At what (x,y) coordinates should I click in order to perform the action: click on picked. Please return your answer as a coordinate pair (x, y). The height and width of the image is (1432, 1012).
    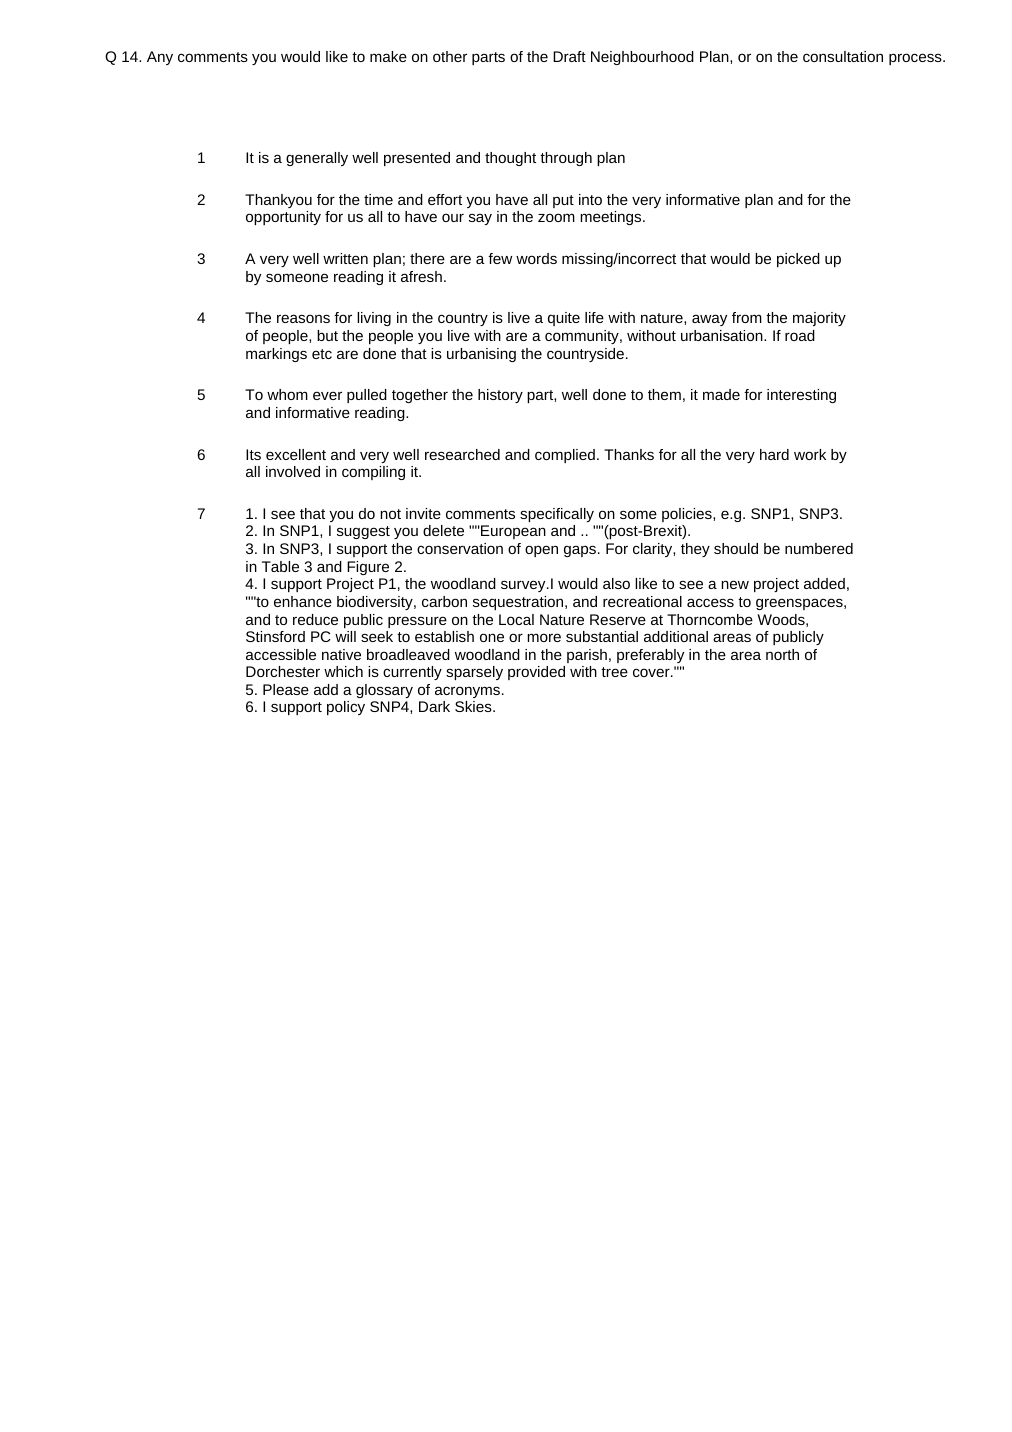
    Looking at the image, I should click on (798, 260).
